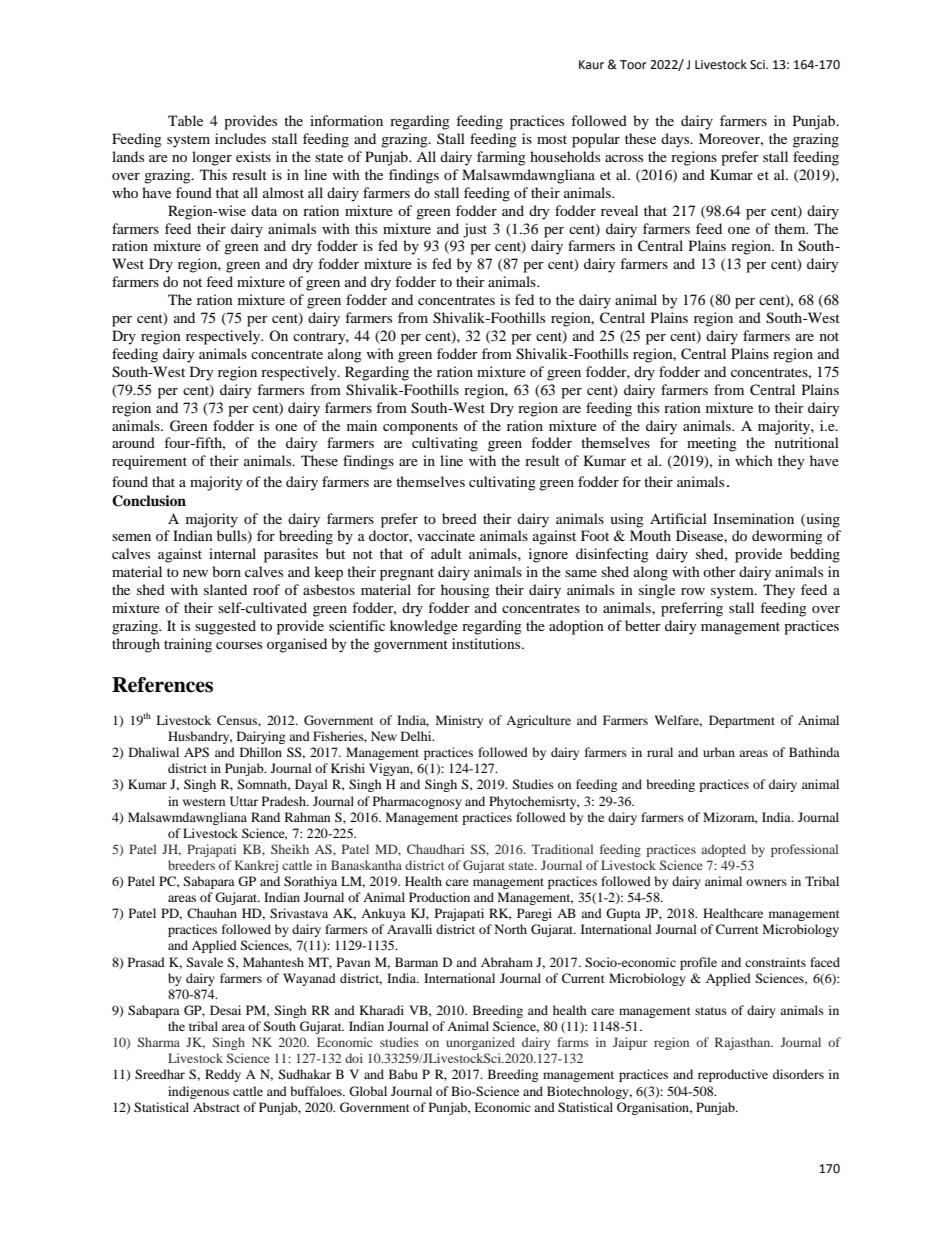 The height and width of the document is (1233, 952). What do you see at coordinates (719, 752) in the document?
I see `urban` at bounding box center [719, 752].
